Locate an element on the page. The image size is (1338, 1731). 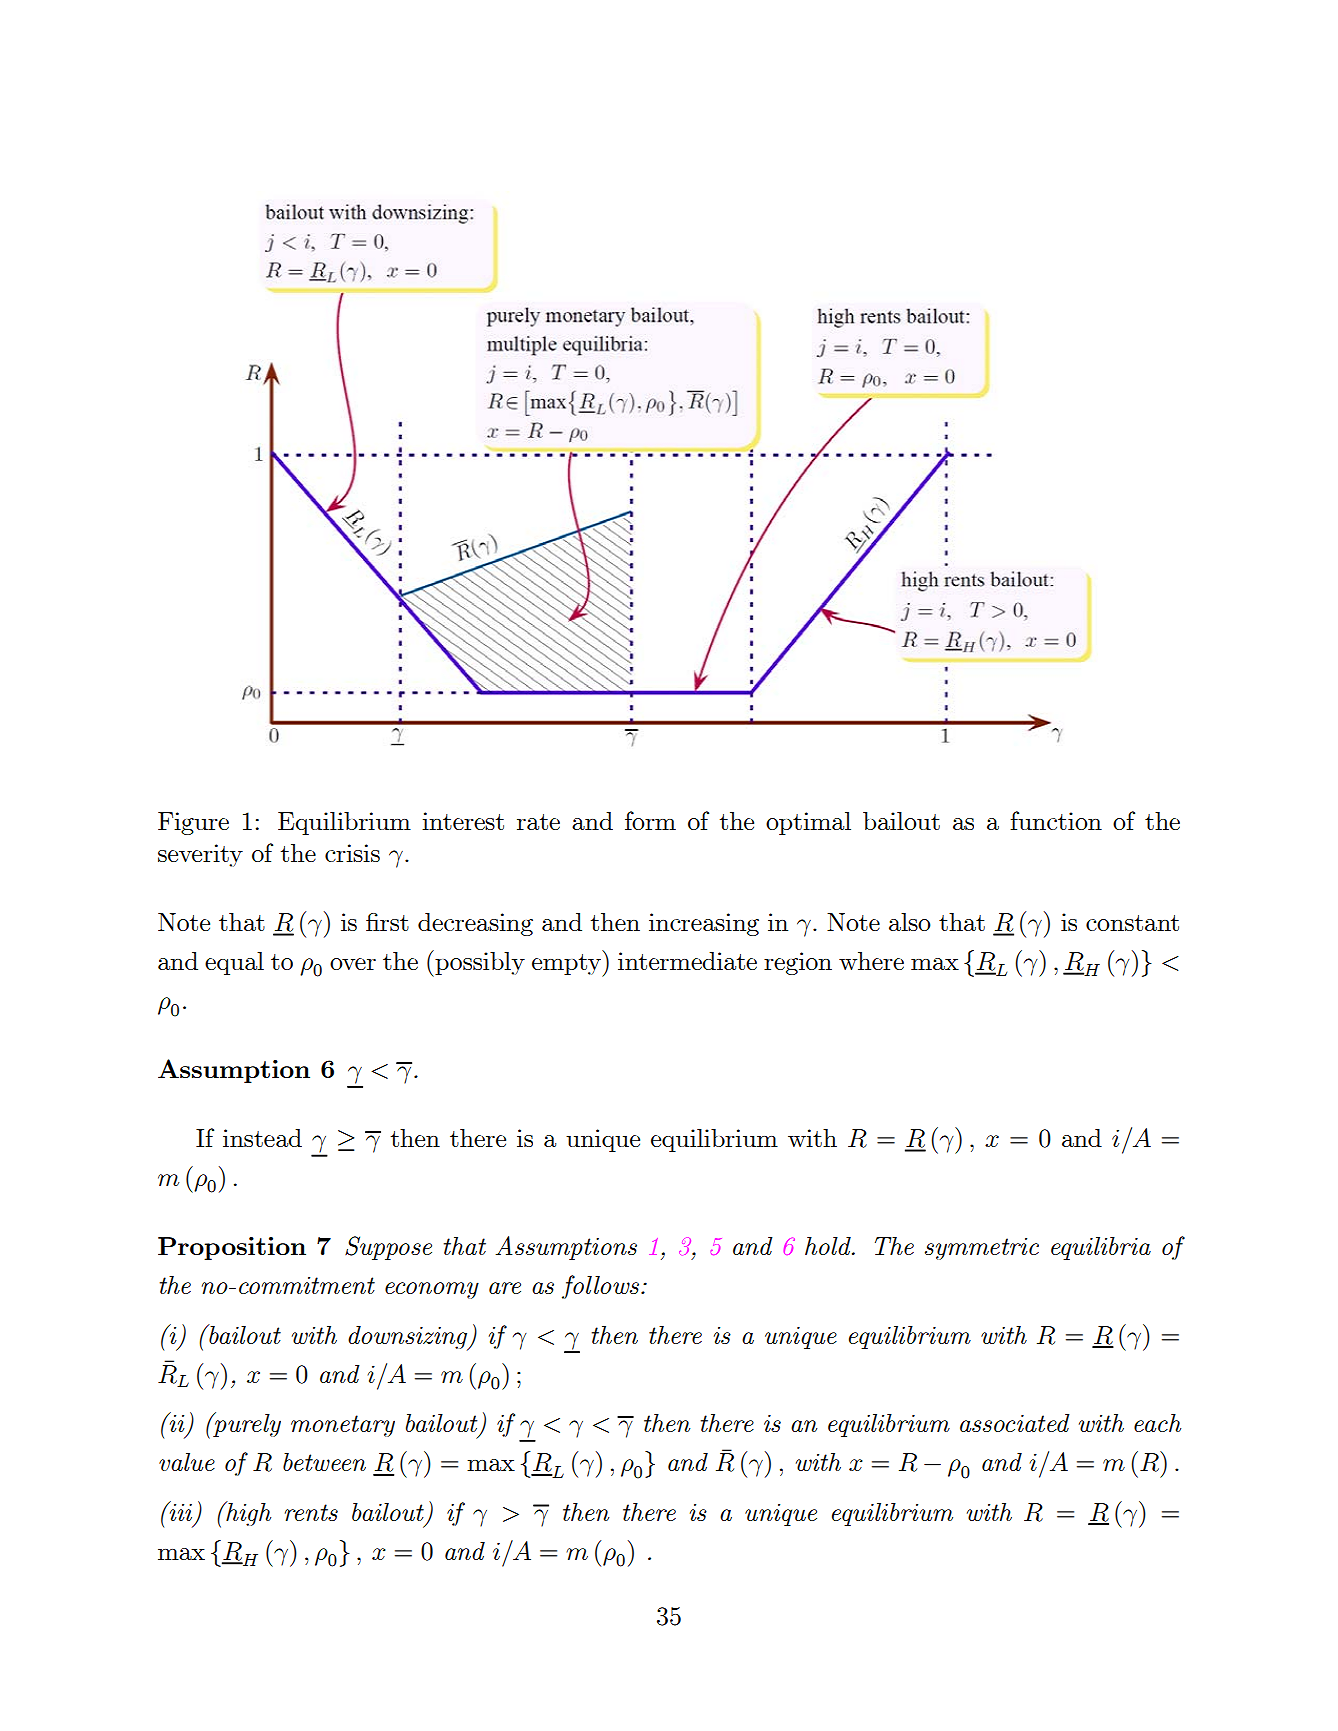
hold is located at coordinates (829, 1246).
